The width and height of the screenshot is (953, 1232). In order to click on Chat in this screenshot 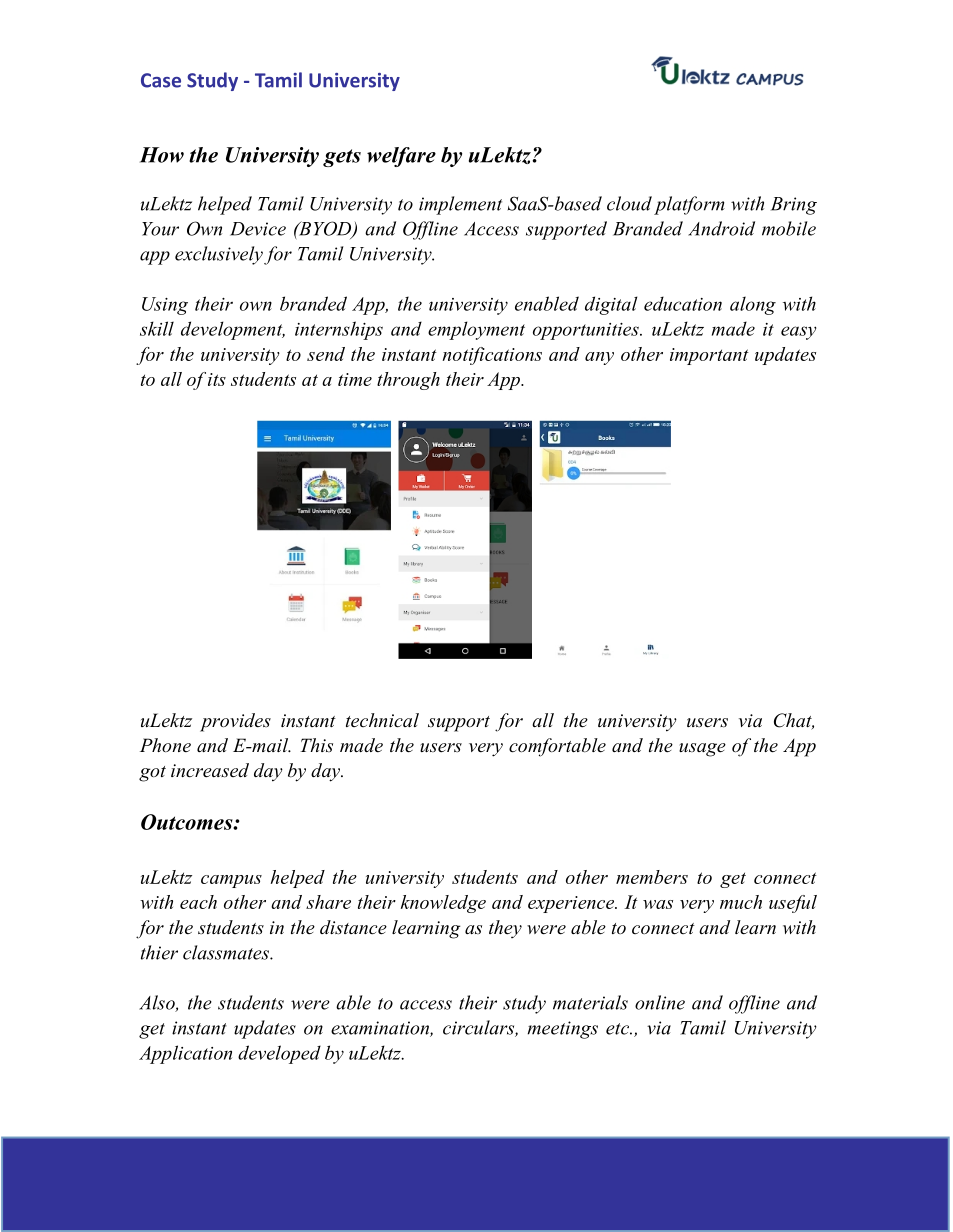, I will do `click(794, 721)`.
